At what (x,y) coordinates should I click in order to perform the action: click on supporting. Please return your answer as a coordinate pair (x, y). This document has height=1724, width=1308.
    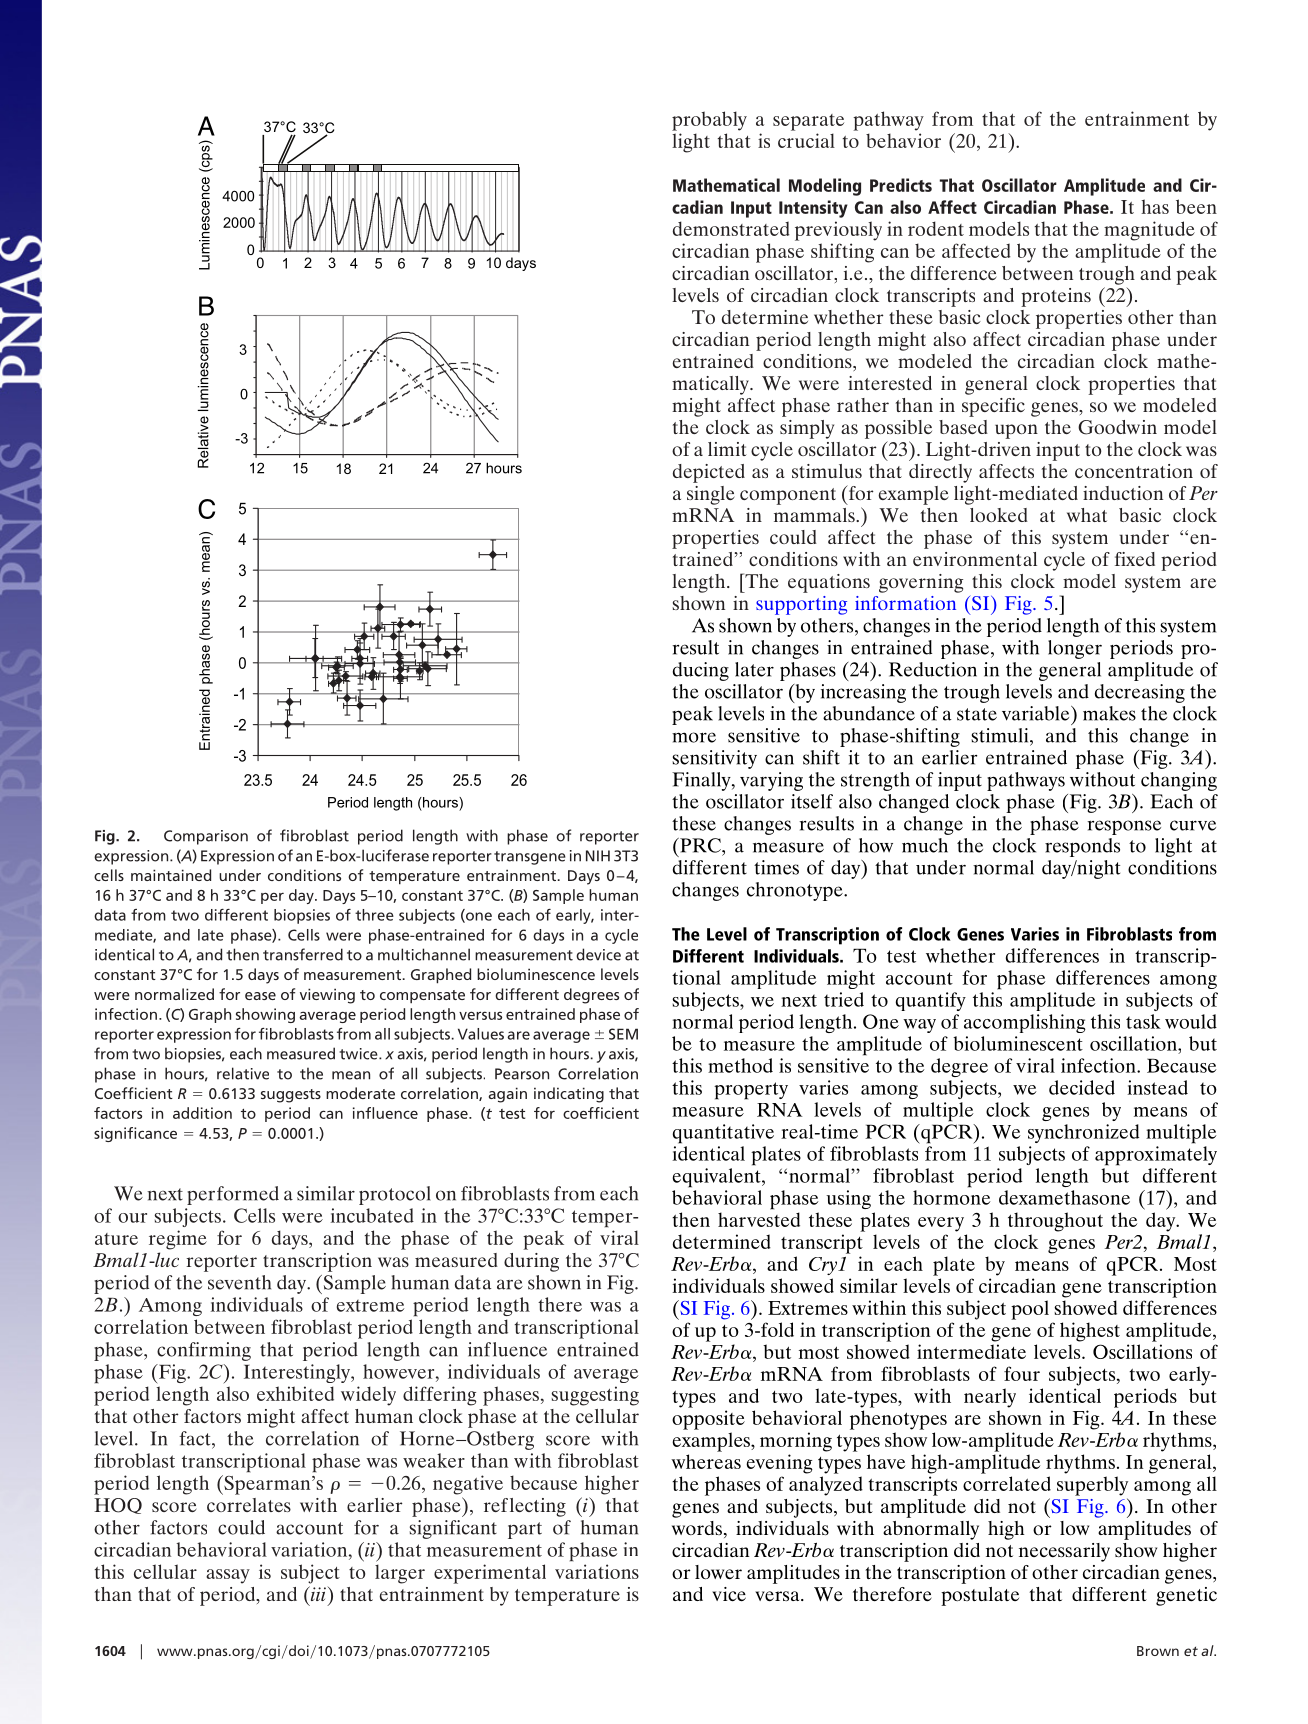
    Looking at the image, I should click on (801, 605).
